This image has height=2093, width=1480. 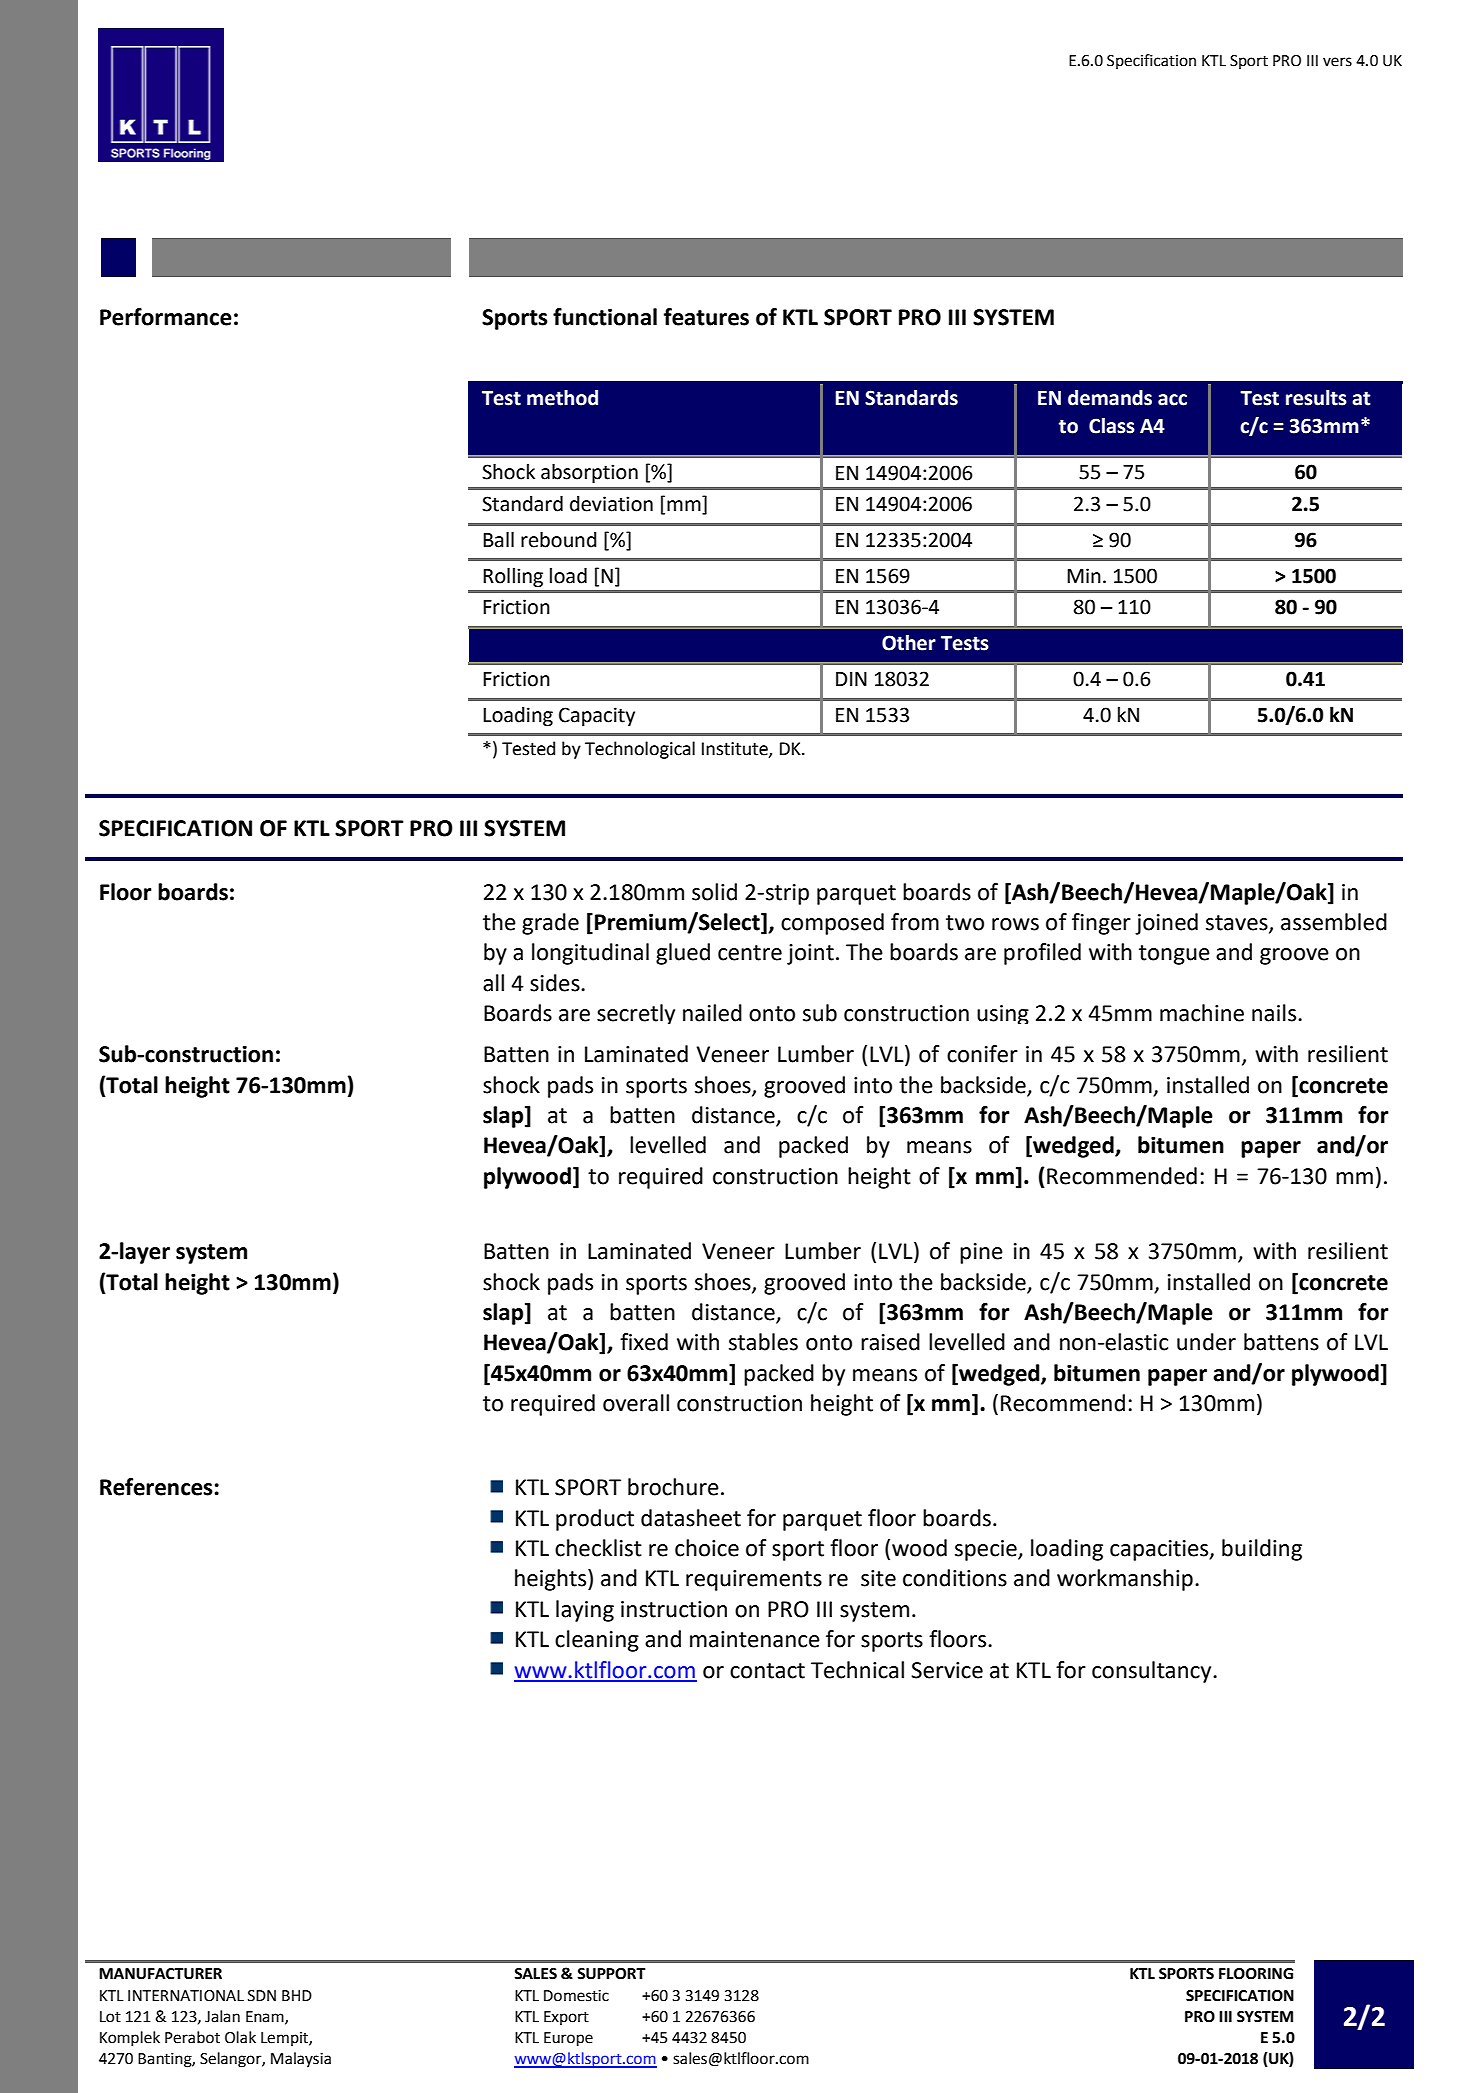 What do you see at coordinates (1172, 400) in the image?
I see `acc` at bounding box center [1172, 400].
